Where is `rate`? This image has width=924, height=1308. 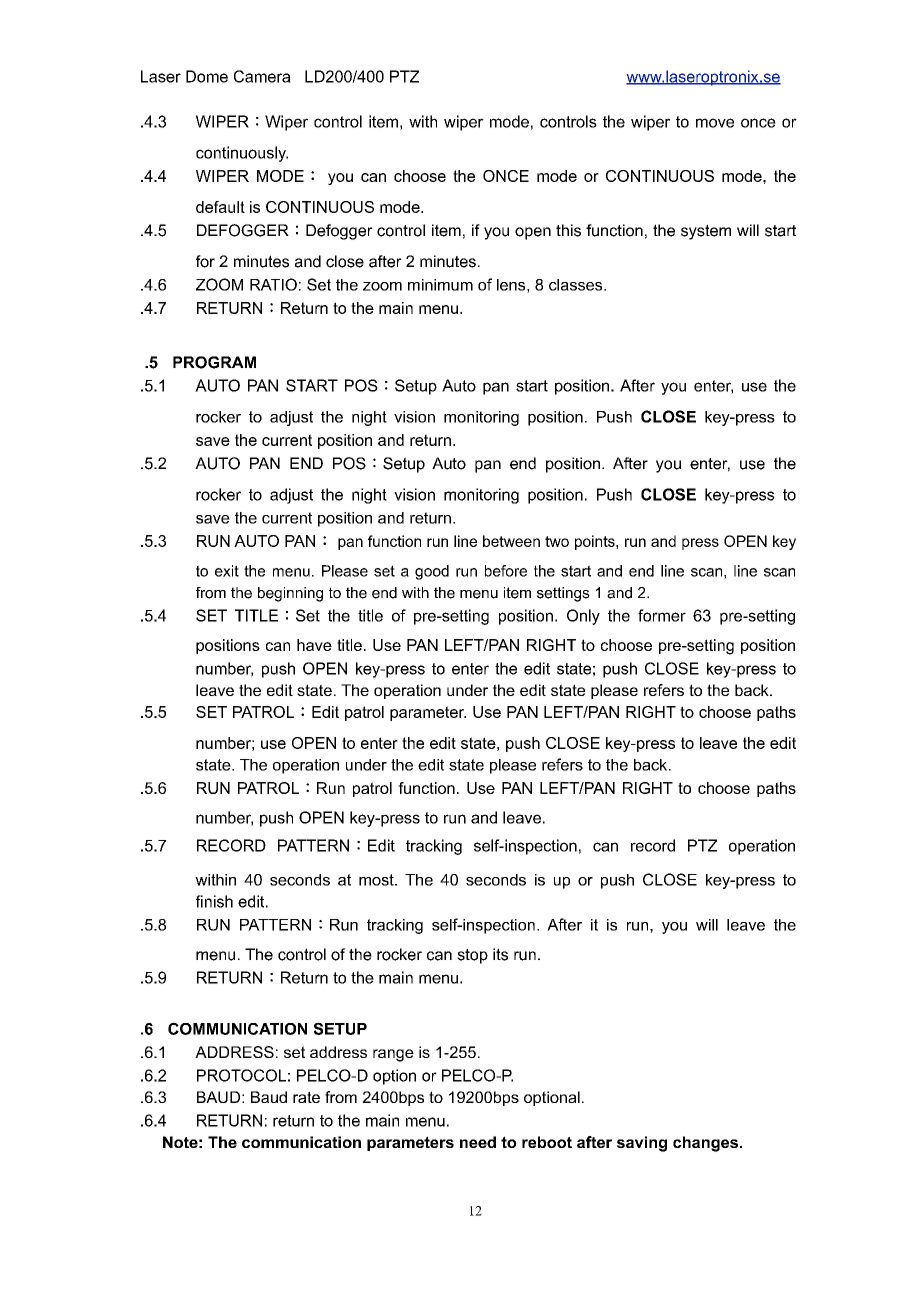
rate is located at coordinates (306, 1097).
